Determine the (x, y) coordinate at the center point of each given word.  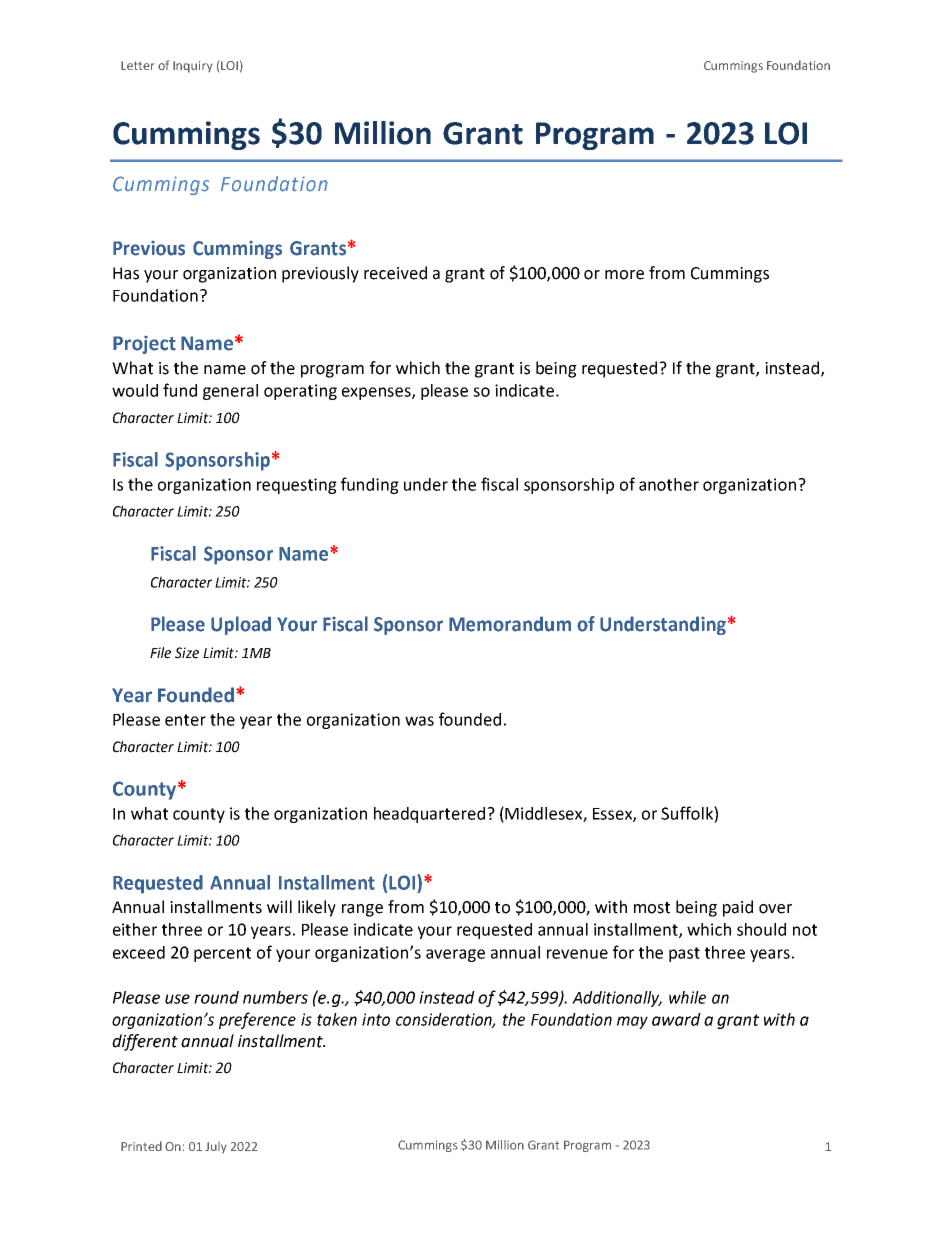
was (419, 721)
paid (738, 908)
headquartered (429, 815)
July (215, 1147)
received (395, 273)
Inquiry (192, 67)
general (230, 392)
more (624, 275)
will (279, 906)
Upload (241, 625)
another (669, 484)
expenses (377, 393)
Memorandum (510, 624)
